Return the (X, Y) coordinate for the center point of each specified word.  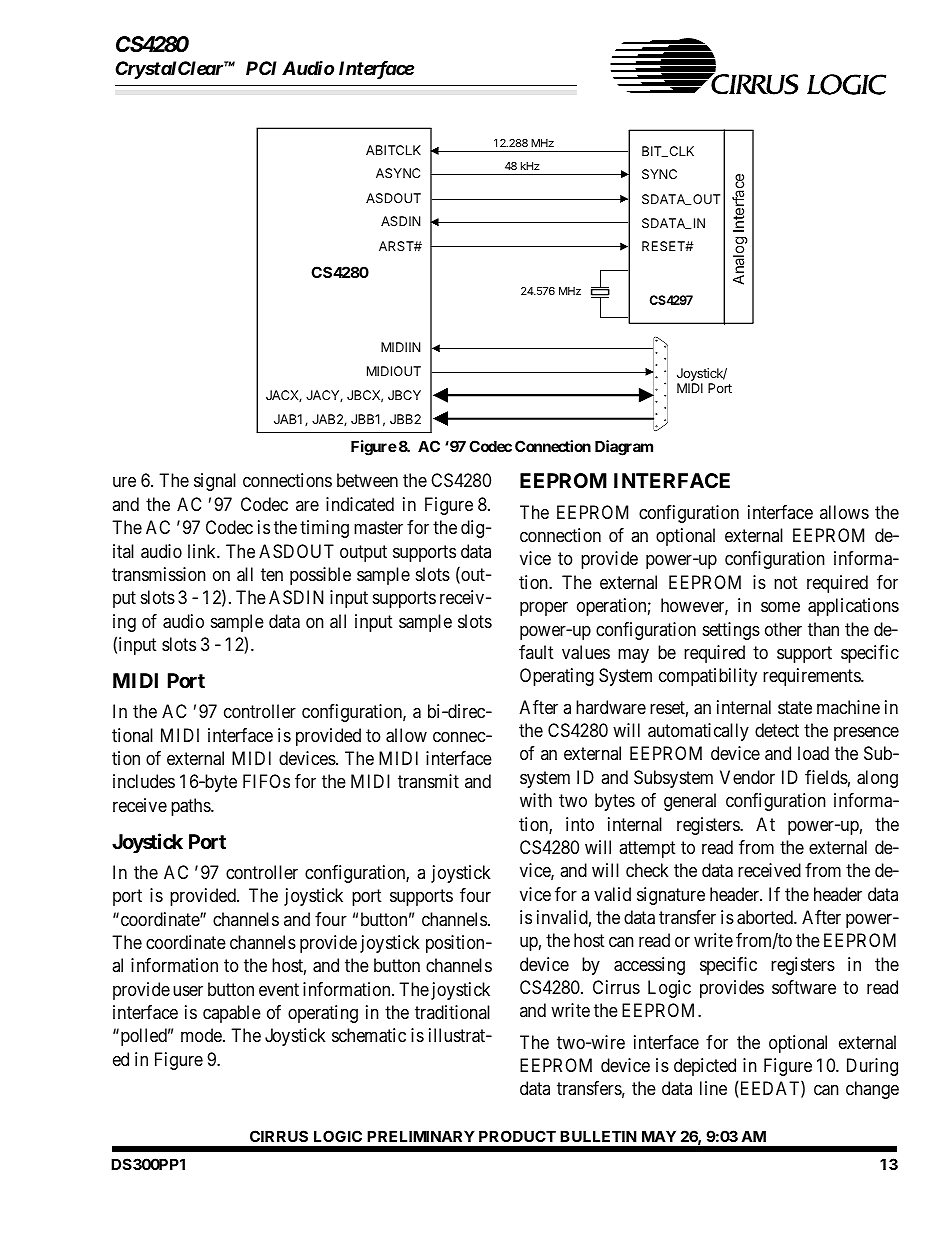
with (536, 800)
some (780, 607)
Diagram (624, 448)
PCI (261, 68)
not (786, 582)
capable (232, 1014)
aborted (766, 917)
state (795, 708)
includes (144, 781)
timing (324, 529)
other (783, 629)
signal (215, 482)
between (367, 480)
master (378, 528)
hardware (611, 707)
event (279, 989)
